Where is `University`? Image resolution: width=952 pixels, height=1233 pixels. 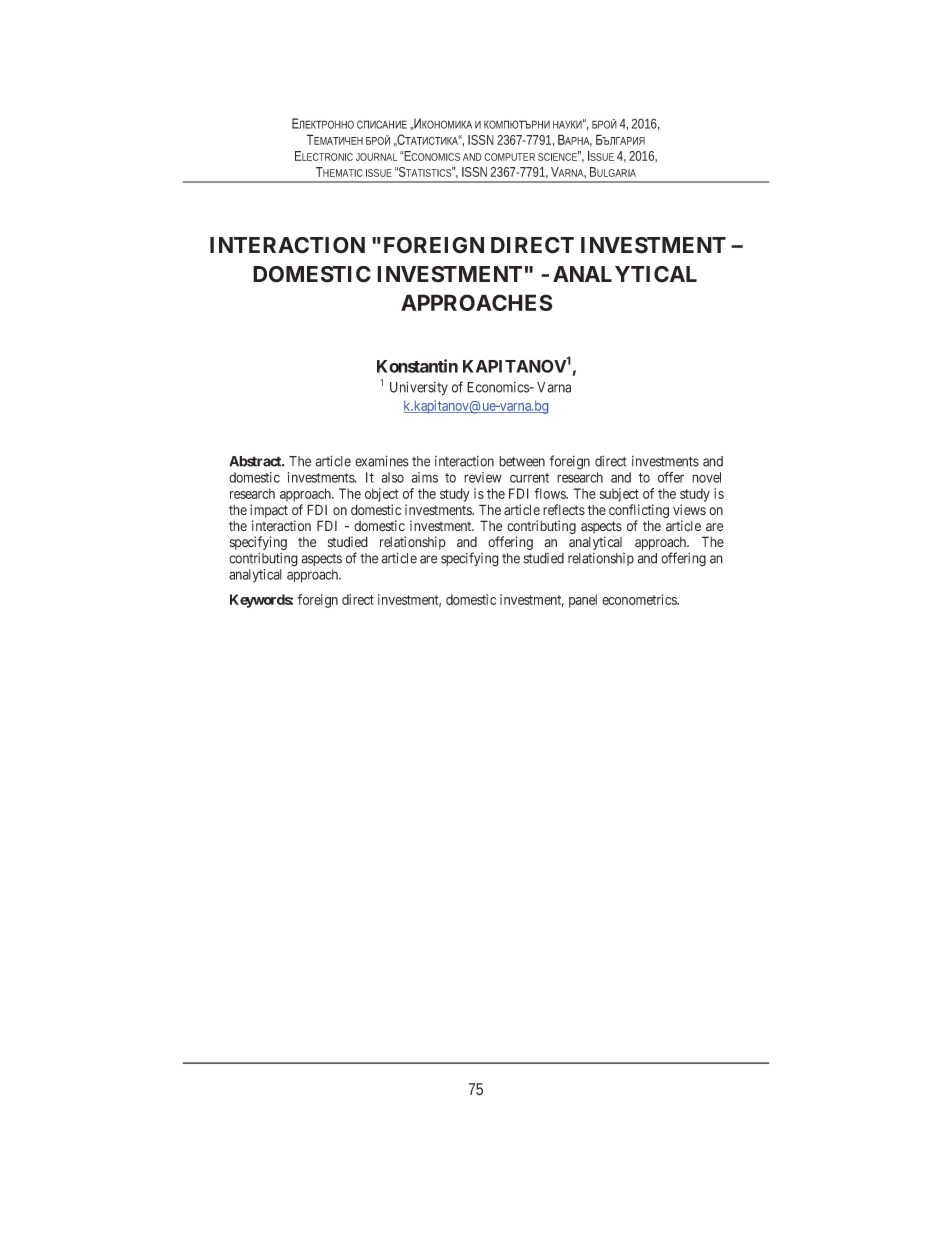
University is located at coordinates (419, 388).
